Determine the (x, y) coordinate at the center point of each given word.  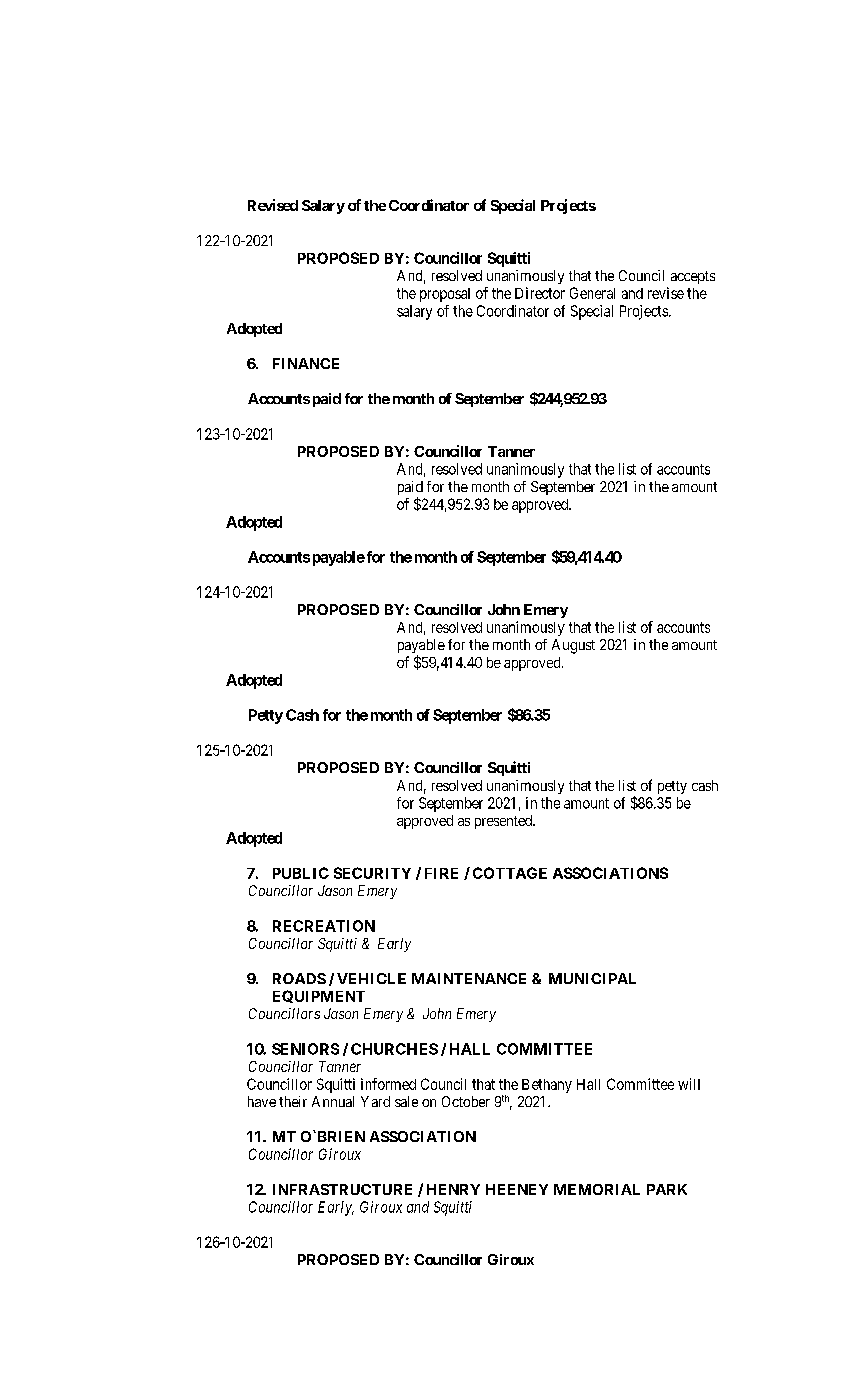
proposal (445, 295)
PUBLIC (301, 873)
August (573, 646)
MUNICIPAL (592, 978)
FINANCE (306, 363)
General (592, 293)
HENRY (453, 1189)
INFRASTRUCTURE (342, 1189)
